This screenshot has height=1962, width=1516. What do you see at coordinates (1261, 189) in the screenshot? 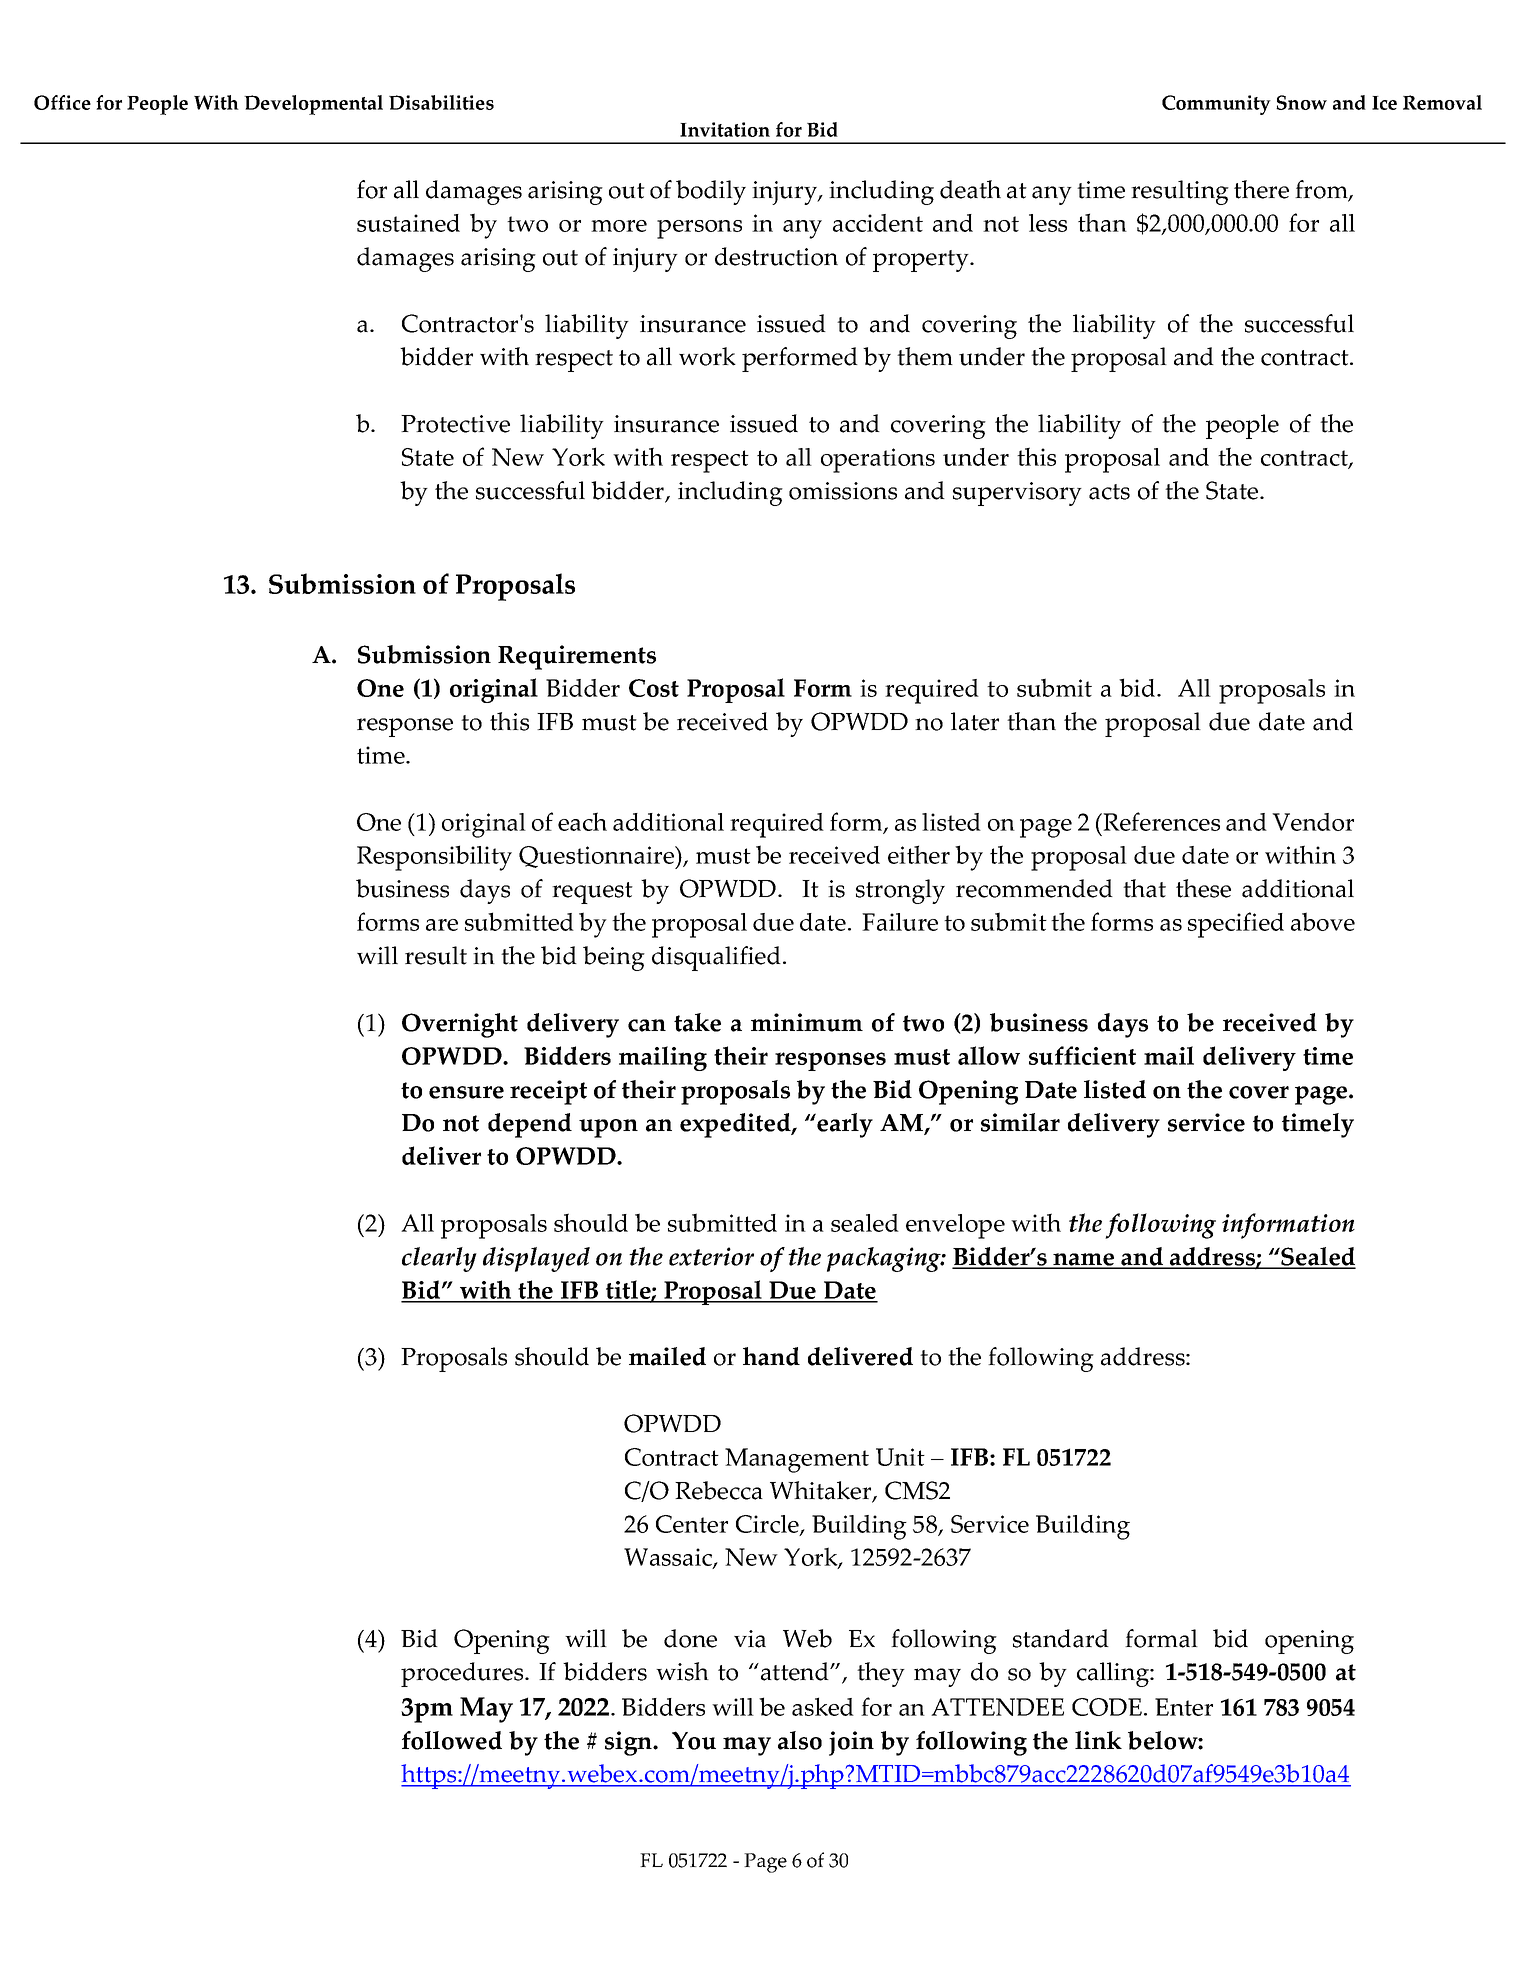
I see `there` at bounding box center [1261, 189].
